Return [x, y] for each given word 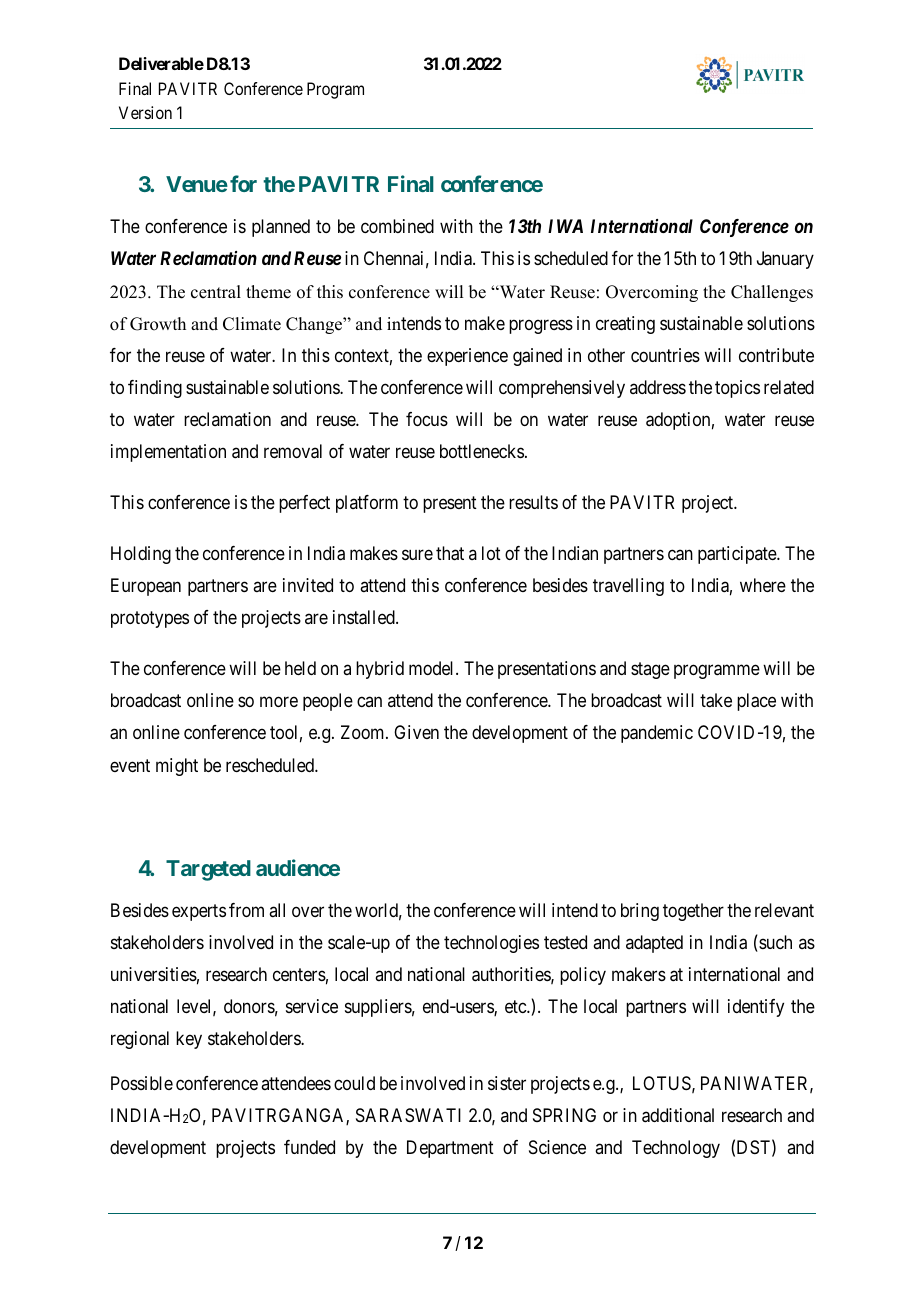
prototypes [150, 620]
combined [397, 226]
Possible [142, 1083]
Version [145, 112]
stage [650, 670]
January [785, 260]
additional [678, 1115]
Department [450, 1149]
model [433, 668]
